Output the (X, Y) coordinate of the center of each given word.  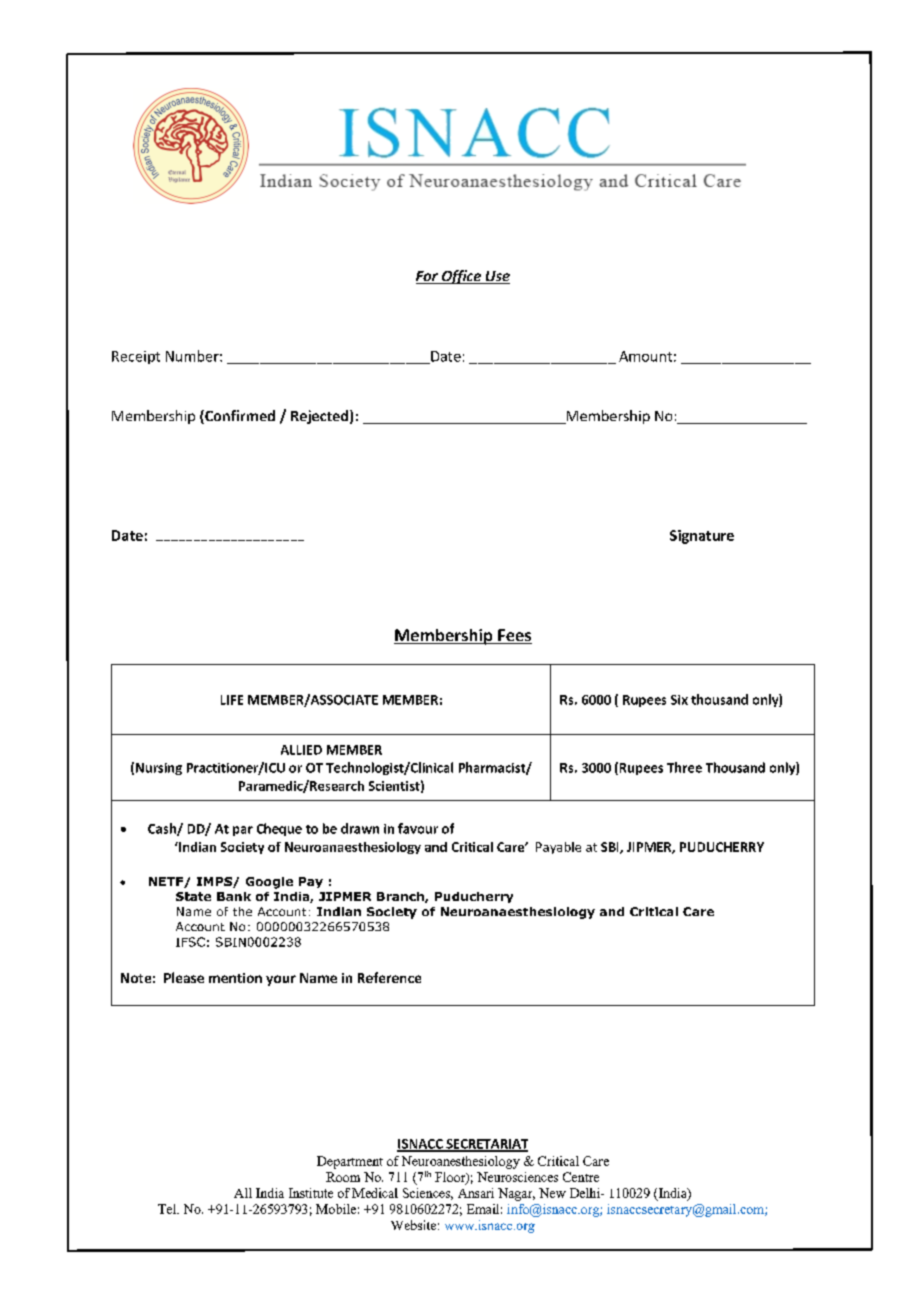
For (428, 277)
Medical (375, 1193)
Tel (168, 1209)
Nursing (159, 769)
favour (418, 828)
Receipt (136, 357)
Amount (645, 356)
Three (684, 767)
